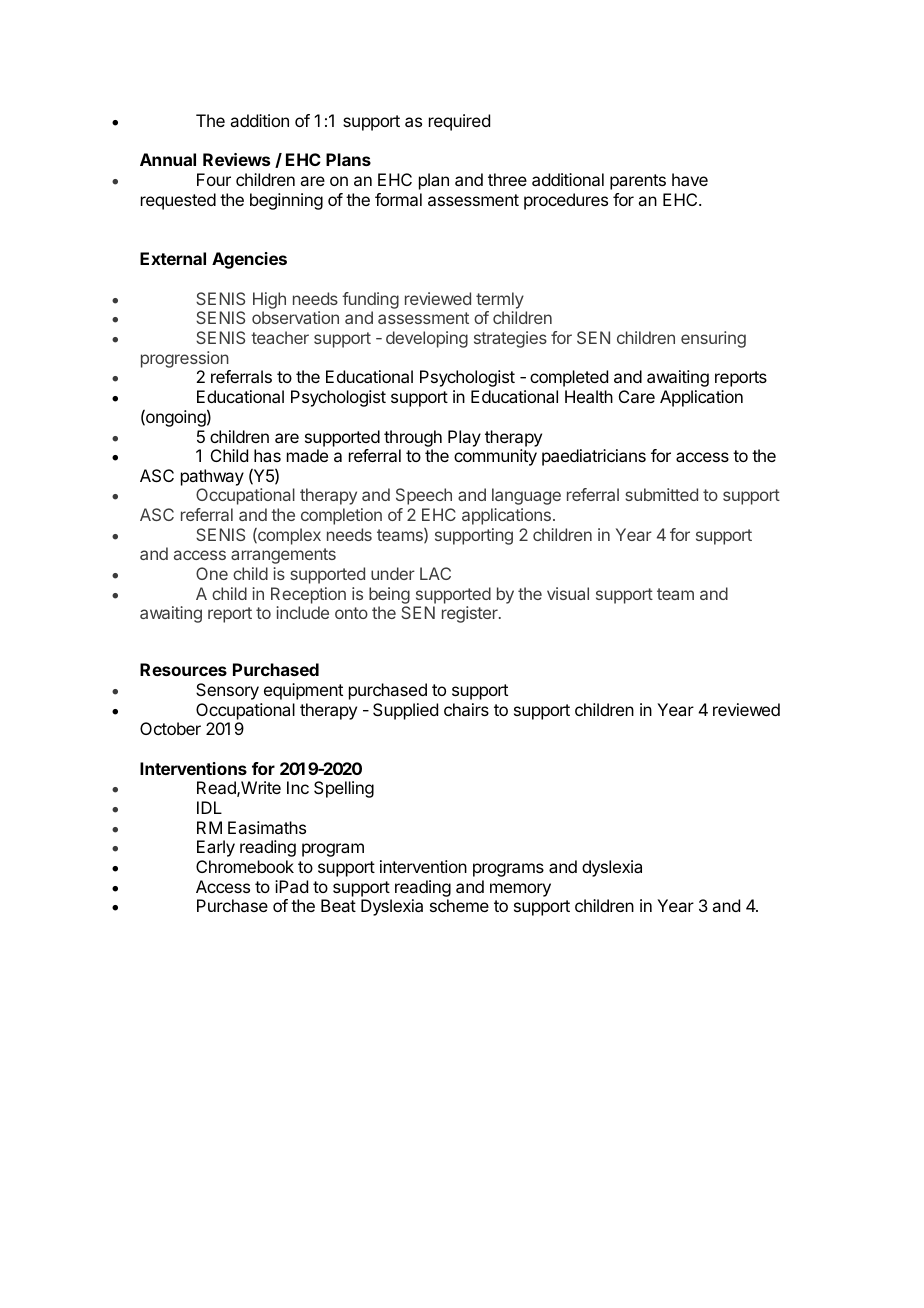  What do you see at coordinates (424, 496) in the screenshot?
I see `Speech` at bounding box center [424, 496].
